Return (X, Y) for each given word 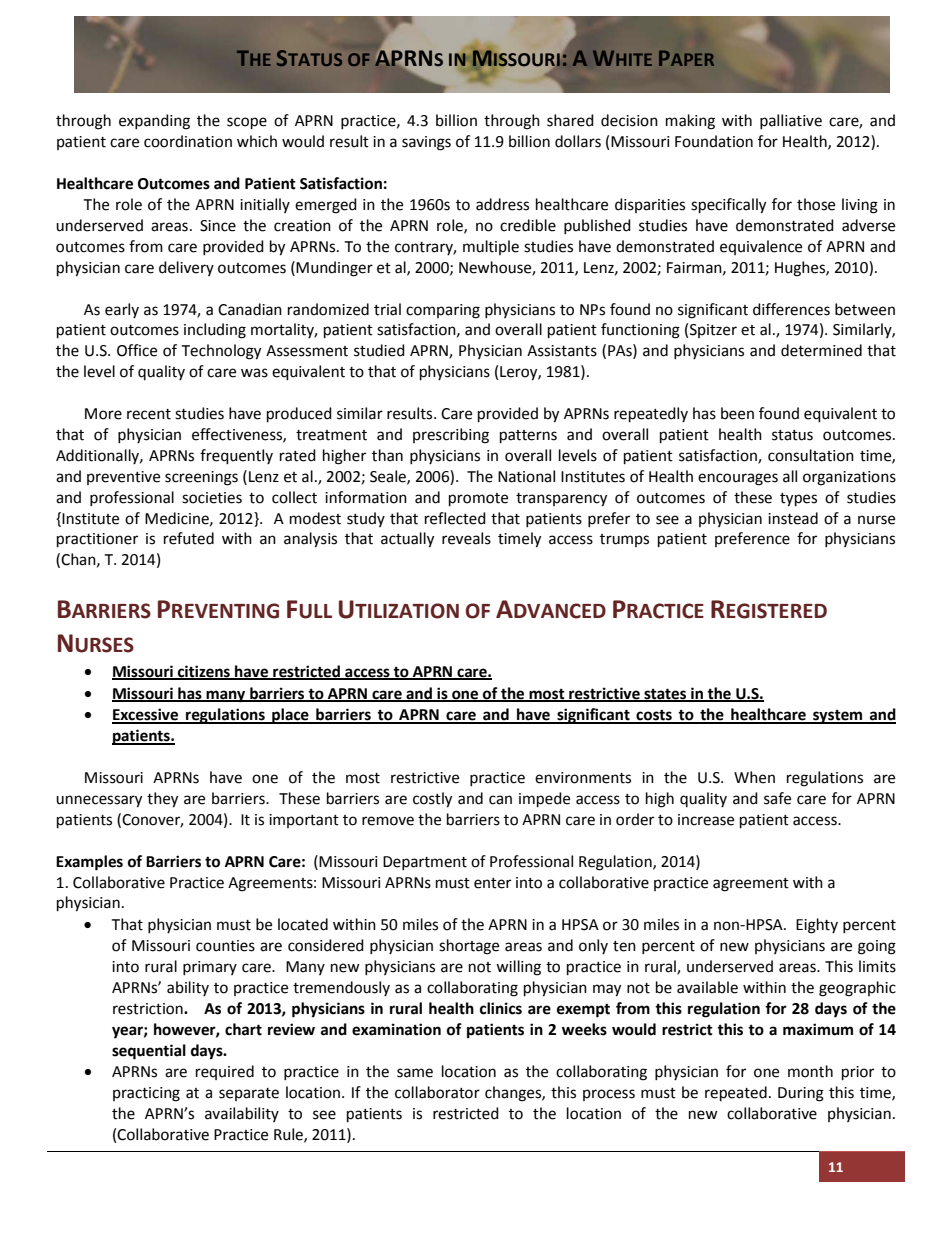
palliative (791, 121)
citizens (203, 672)
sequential (149, 1052)
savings (426, 143)
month (810, 1071)
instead (793, 518)
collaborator (437, 1092)
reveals (466, 538)
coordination (188, 141)
